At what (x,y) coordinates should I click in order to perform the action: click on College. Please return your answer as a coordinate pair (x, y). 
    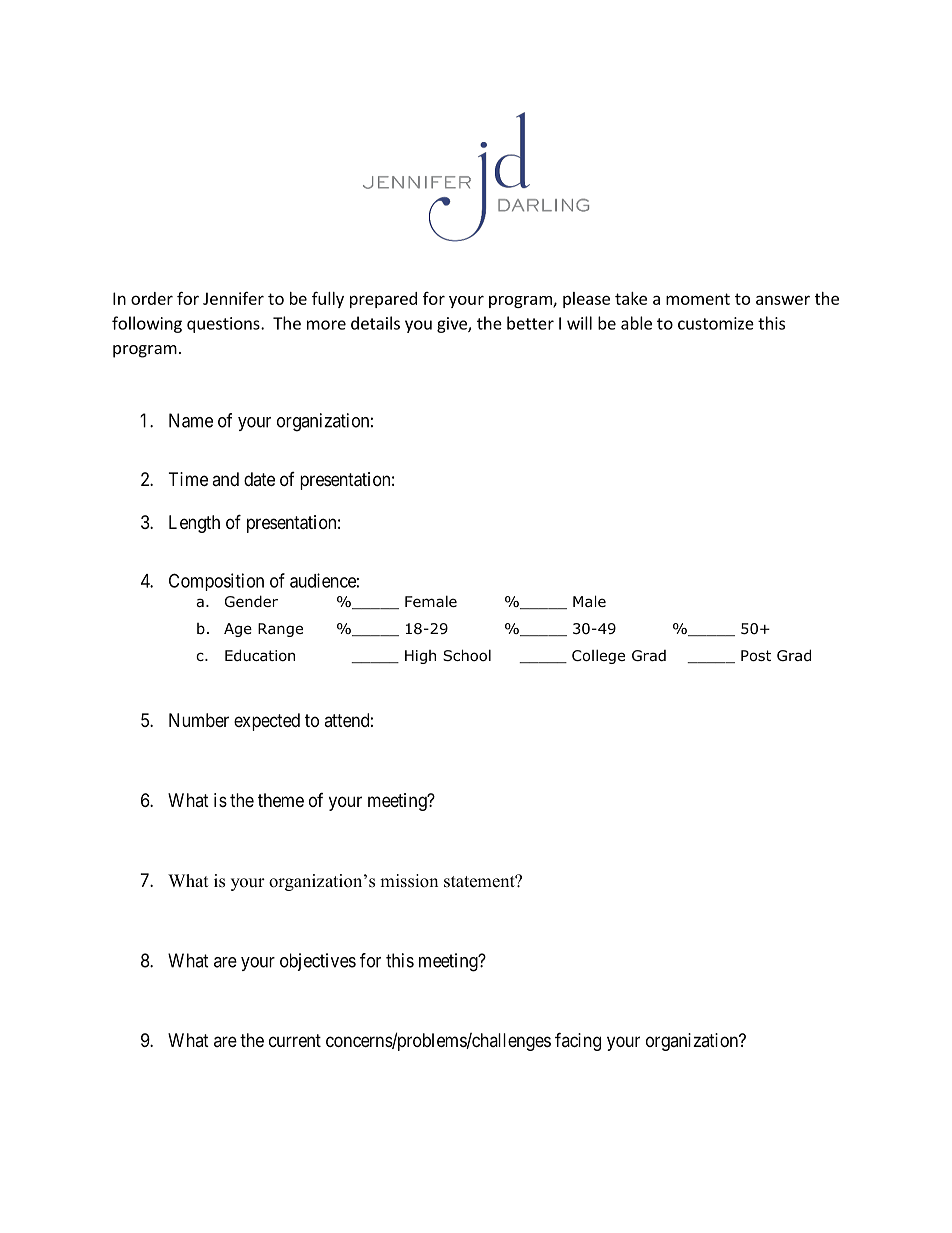
    Looking at the image, I should click on (598, 656).
